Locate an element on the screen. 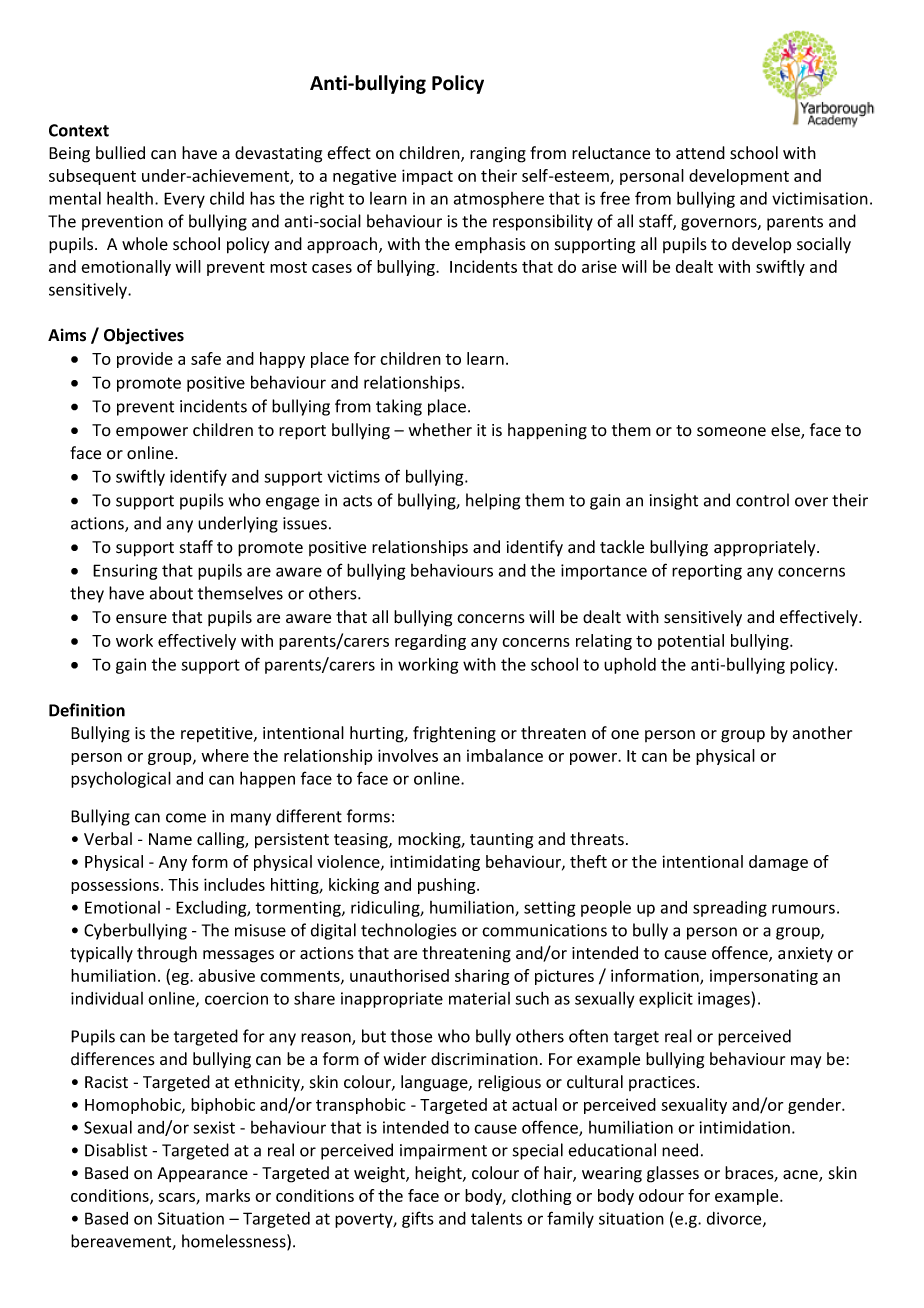  divorce is located at coordinates (735, 1219).
